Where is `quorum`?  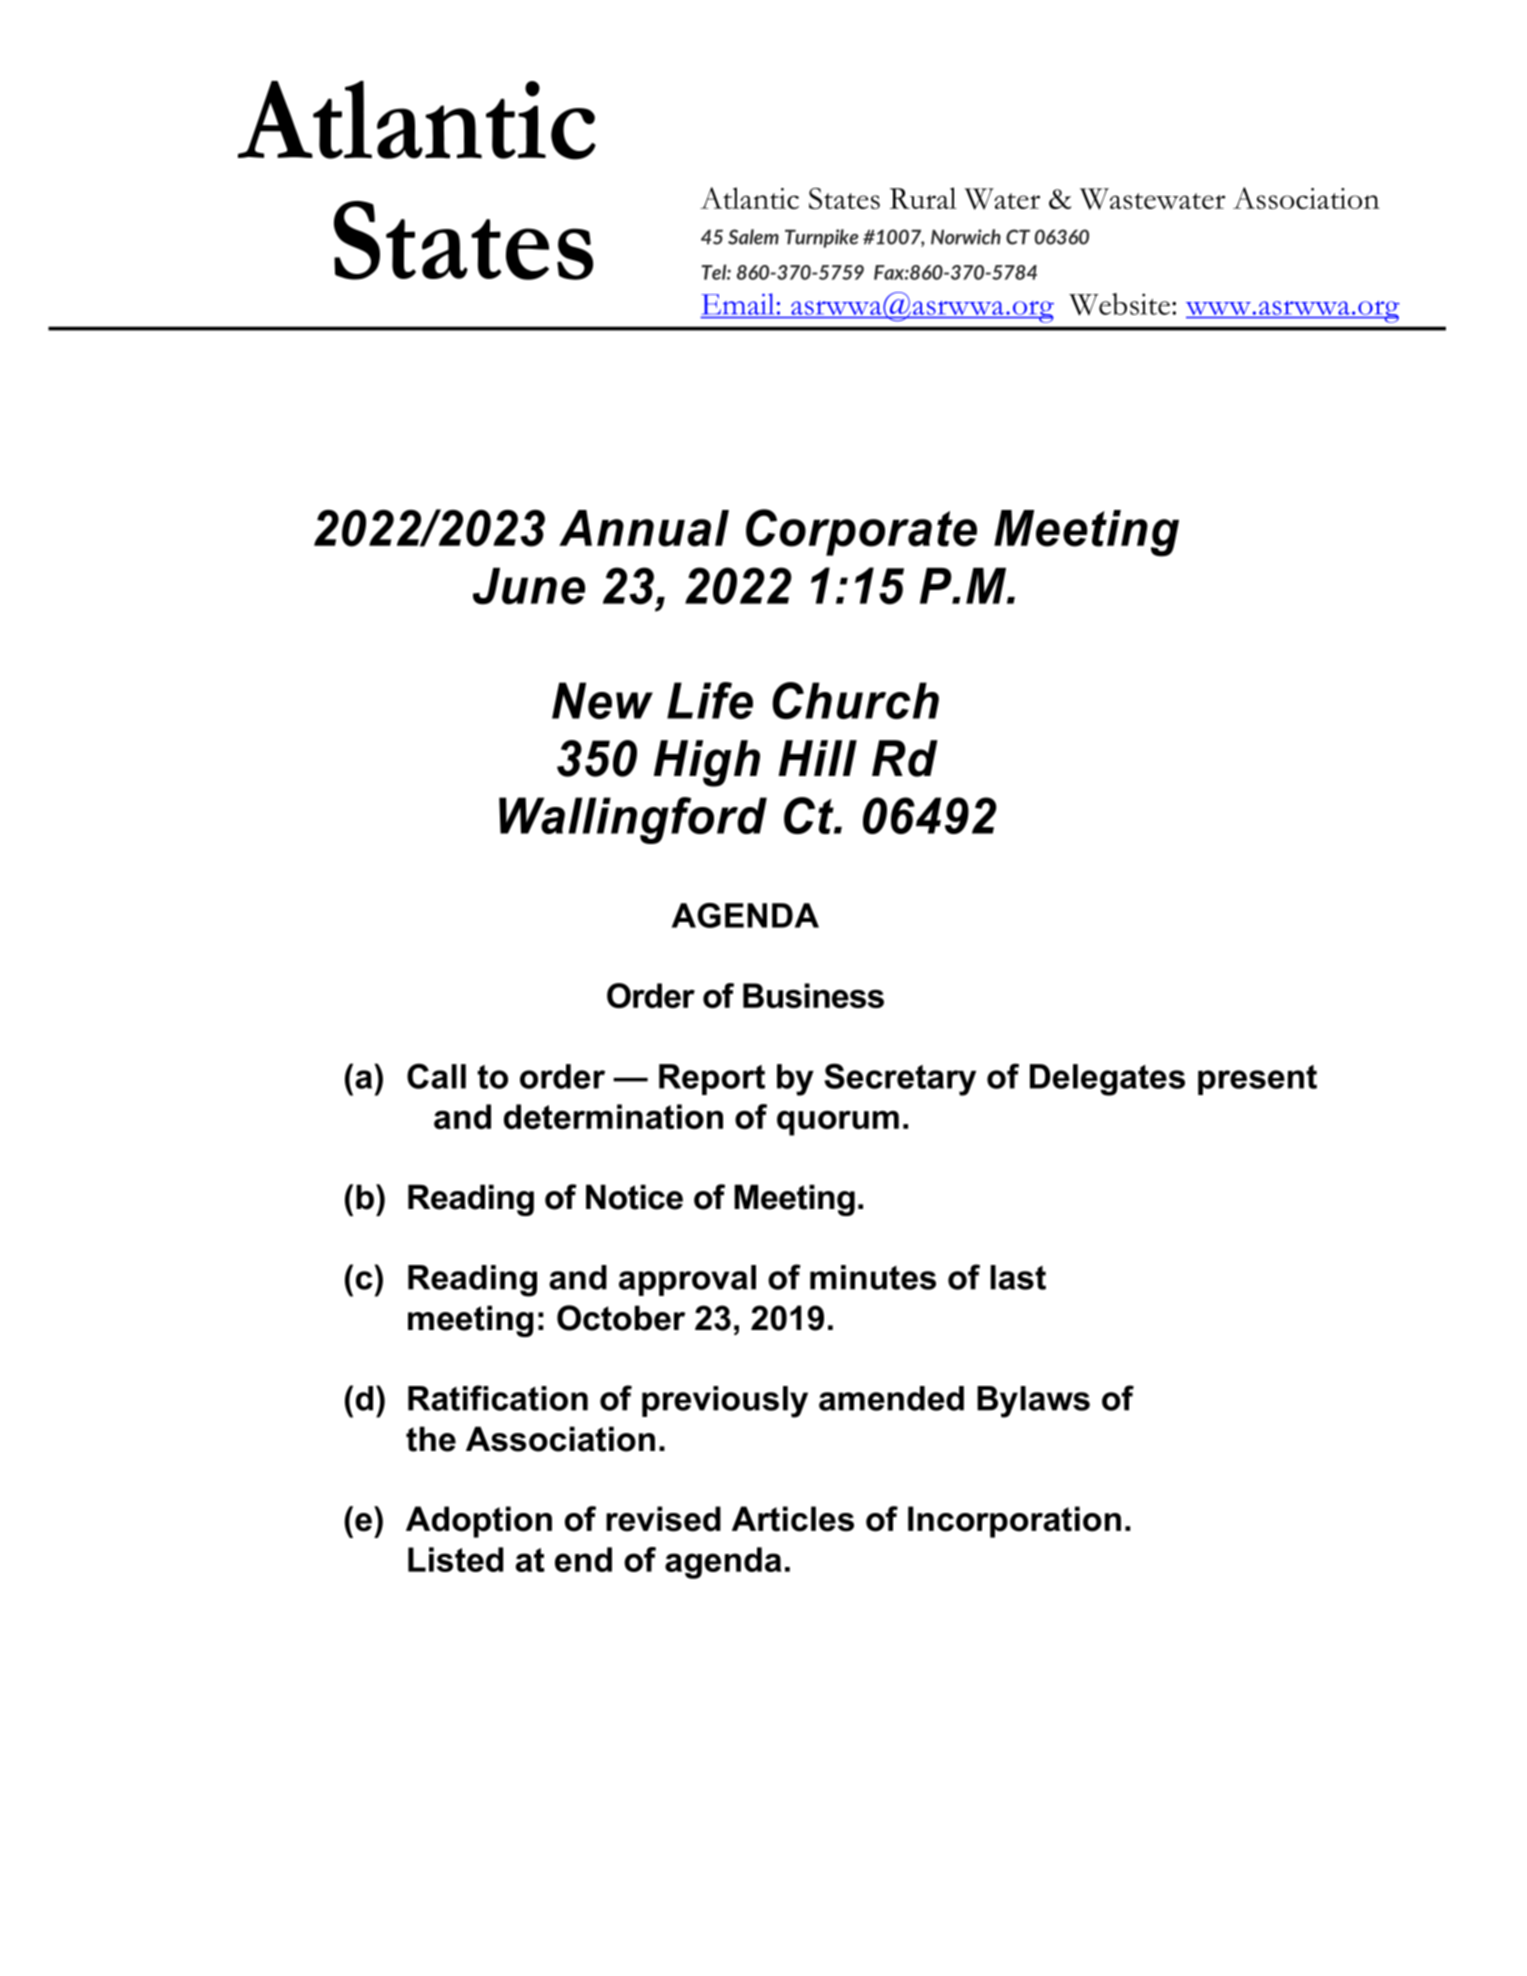 quorum is located at coordinates (838, 1123).
